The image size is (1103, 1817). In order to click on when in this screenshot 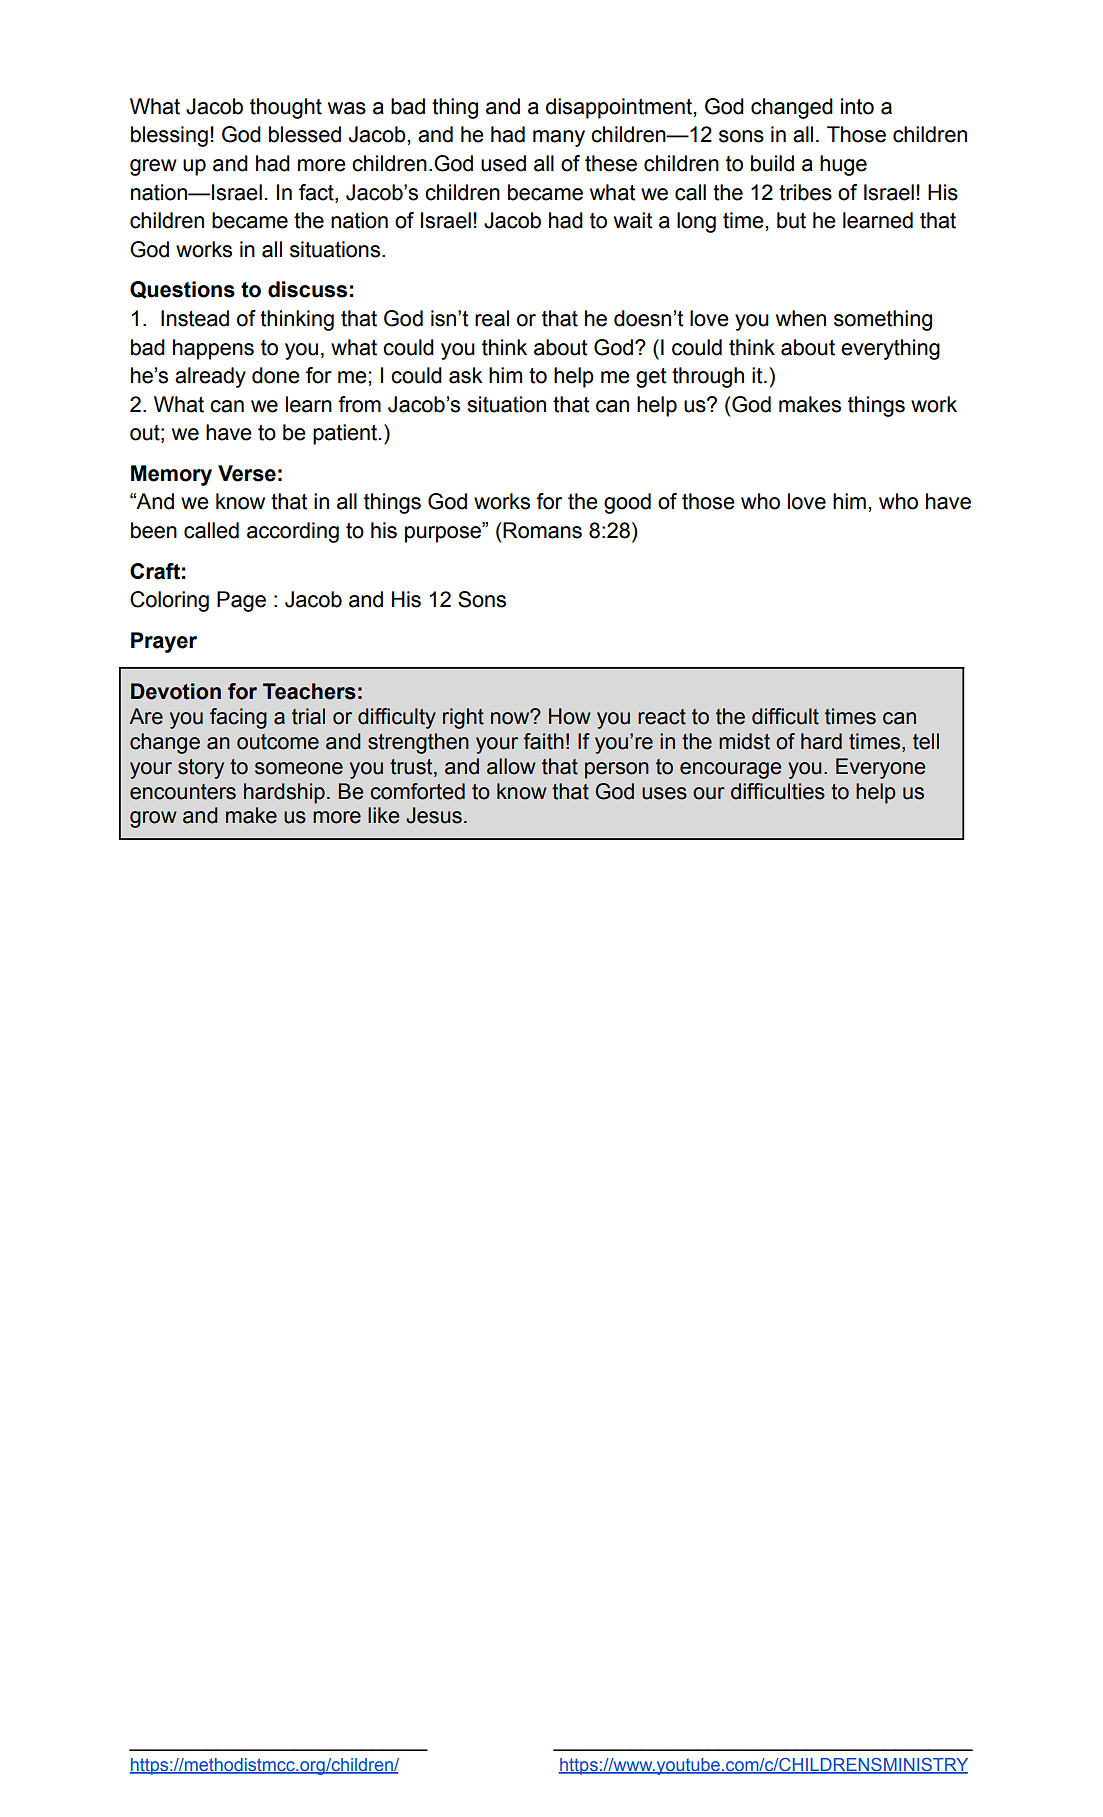, I will do `click(801, 318)`.
